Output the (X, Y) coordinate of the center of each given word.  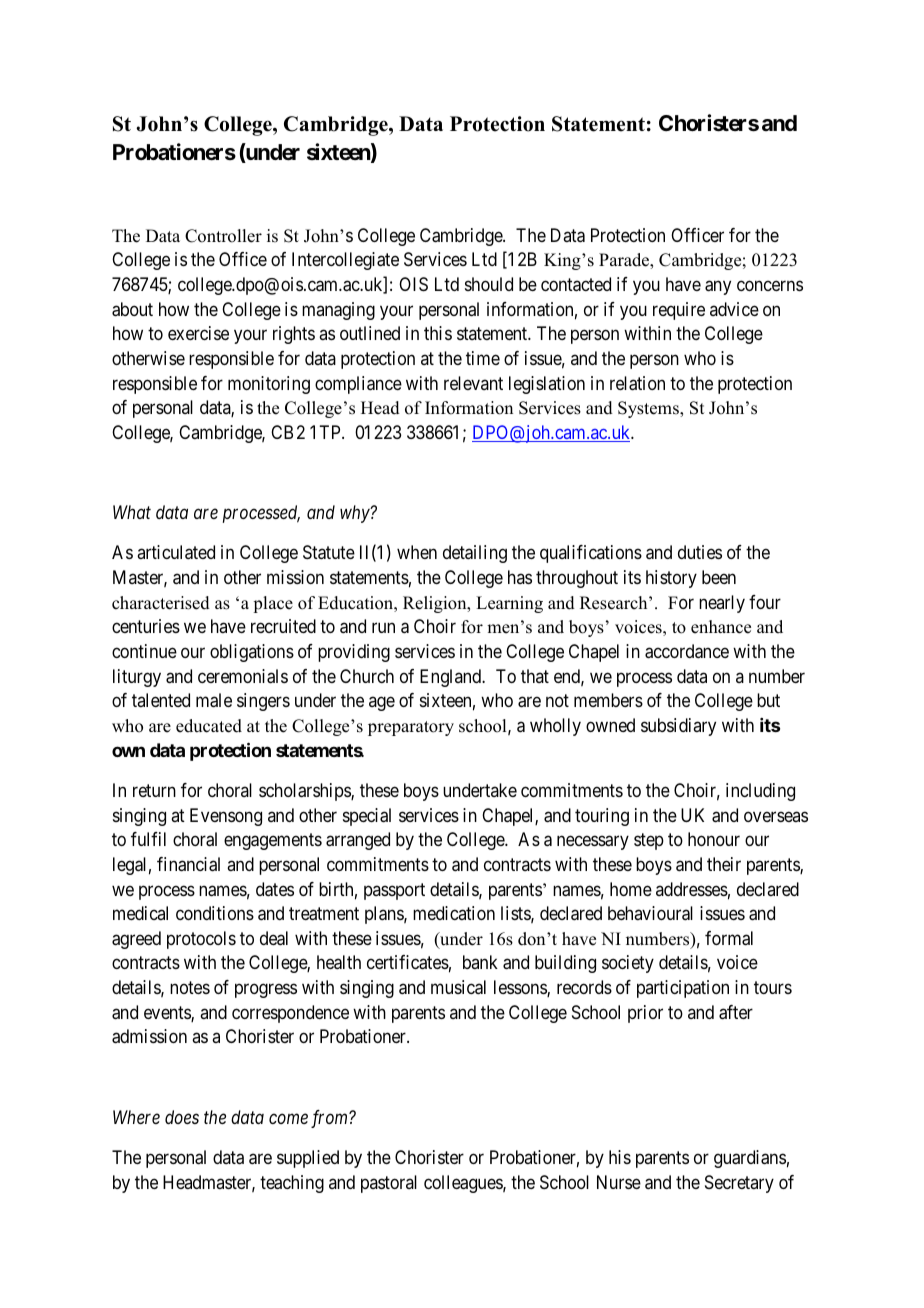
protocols (201, 940)
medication (454, 913)
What (132, 512)
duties (700, 552)
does (182, 1117)
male (214, 700)
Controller (223, 236)
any (718, 287)
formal (729, 938)
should (489, 284)
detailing (475, 554)
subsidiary (678, 727)
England (452, 678)
